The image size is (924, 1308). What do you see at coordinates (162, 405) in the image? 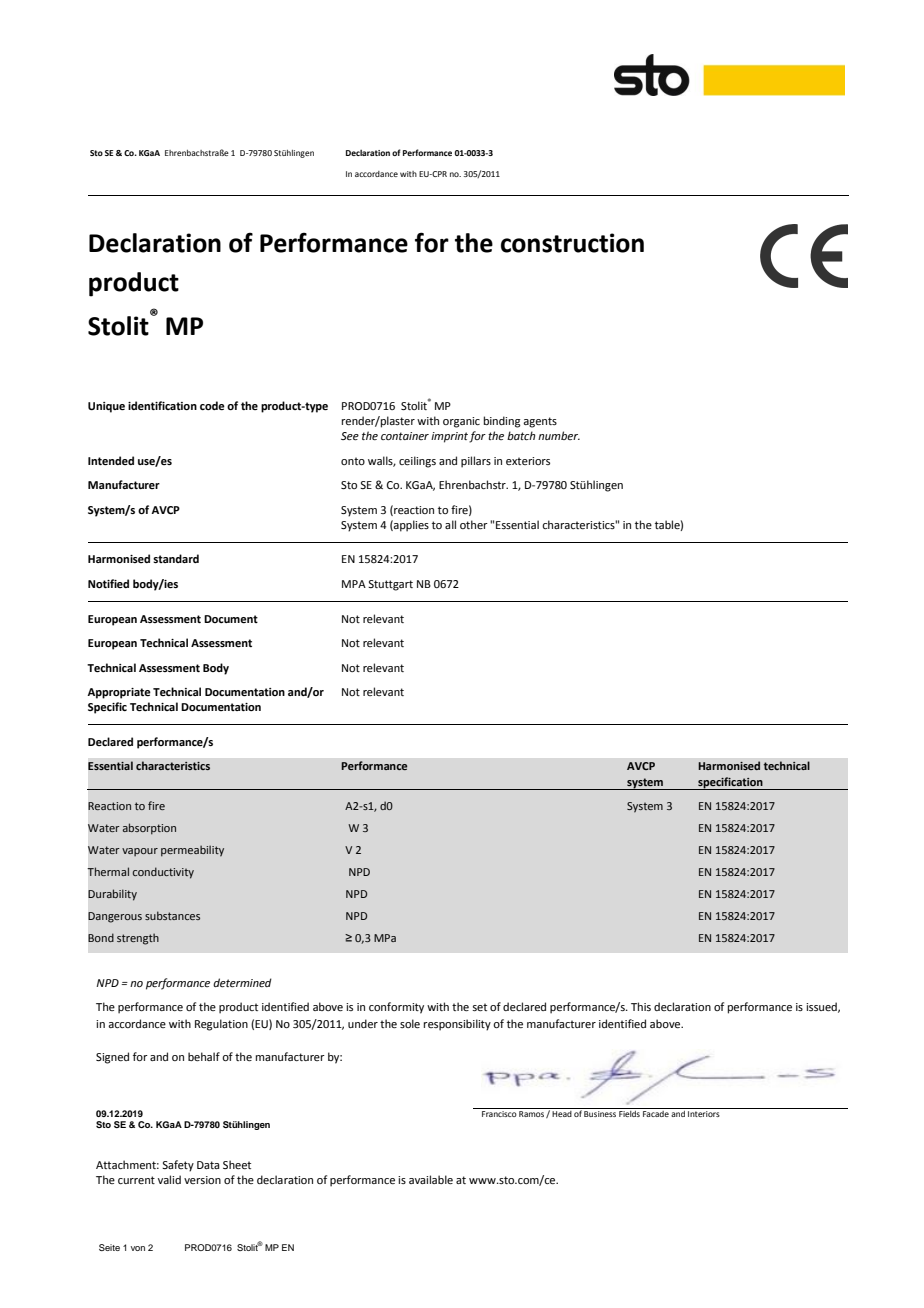
I see `identification` at bounding box center [162, 405].
